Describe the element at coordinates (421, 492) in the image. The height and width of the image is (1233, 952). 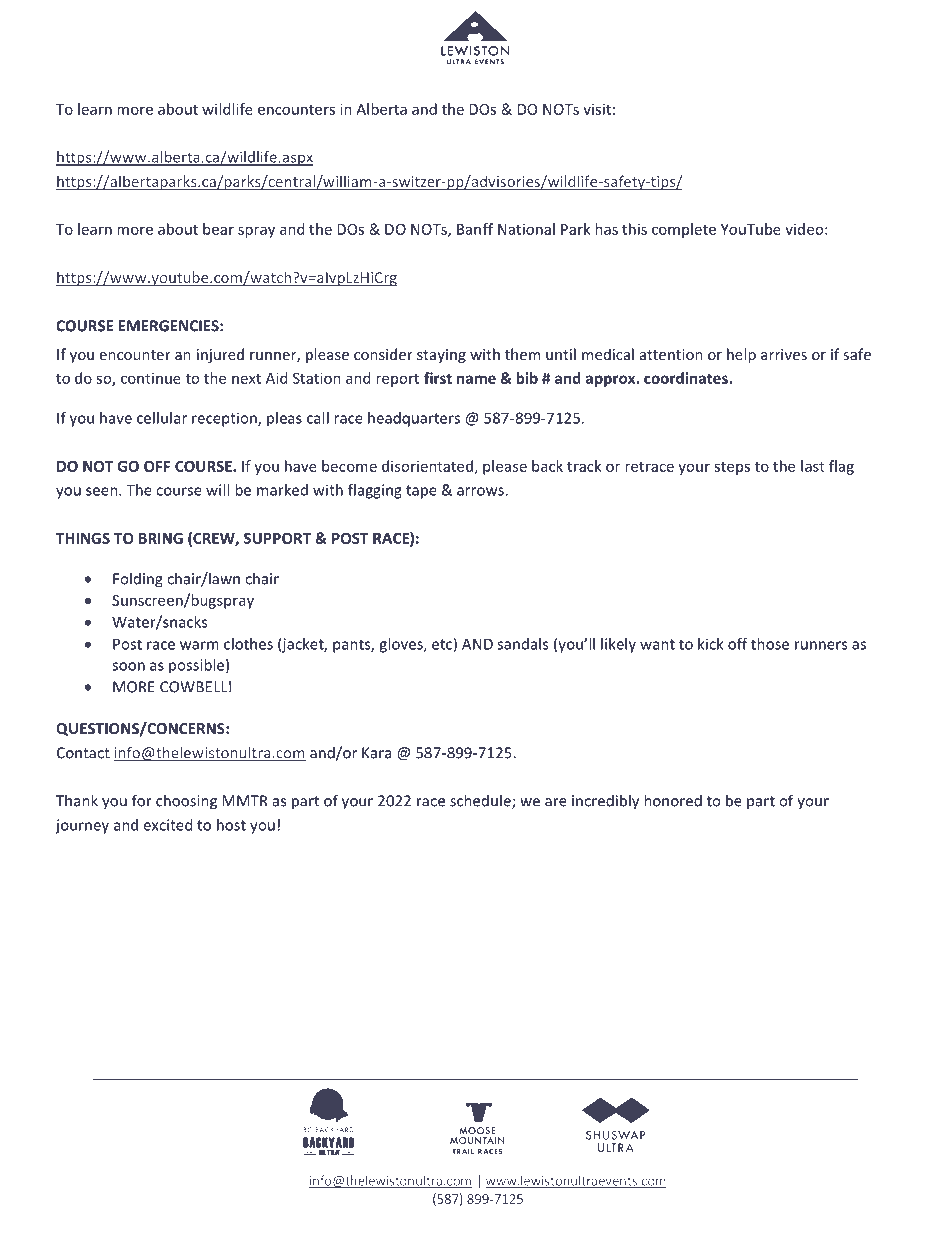
I see `tape` at that location.
